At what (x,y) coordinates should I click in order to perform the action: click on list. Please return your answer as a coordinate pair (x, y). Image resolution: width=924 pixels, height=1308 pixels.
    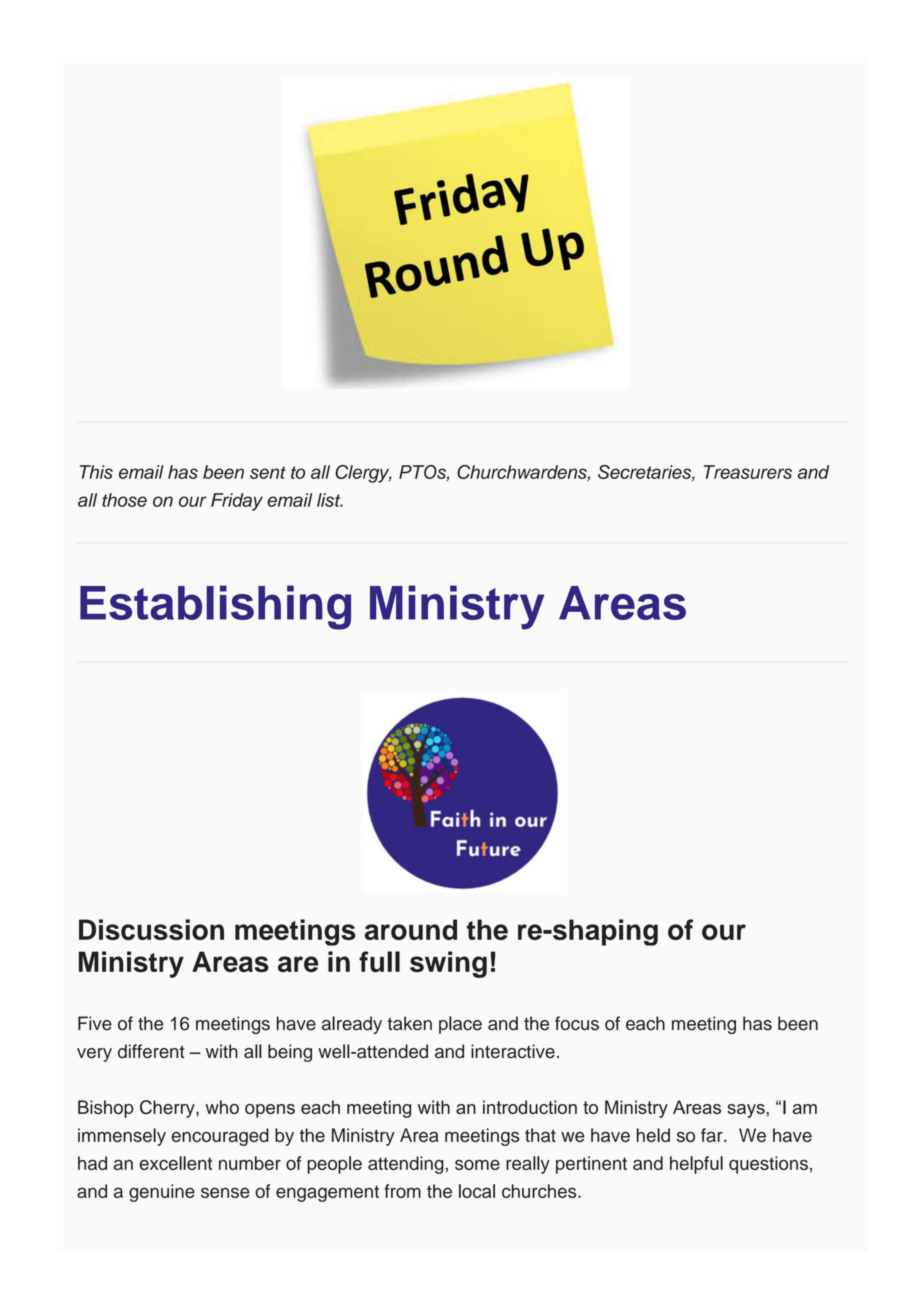
    Looking at the image, I should click on (330, 500).
